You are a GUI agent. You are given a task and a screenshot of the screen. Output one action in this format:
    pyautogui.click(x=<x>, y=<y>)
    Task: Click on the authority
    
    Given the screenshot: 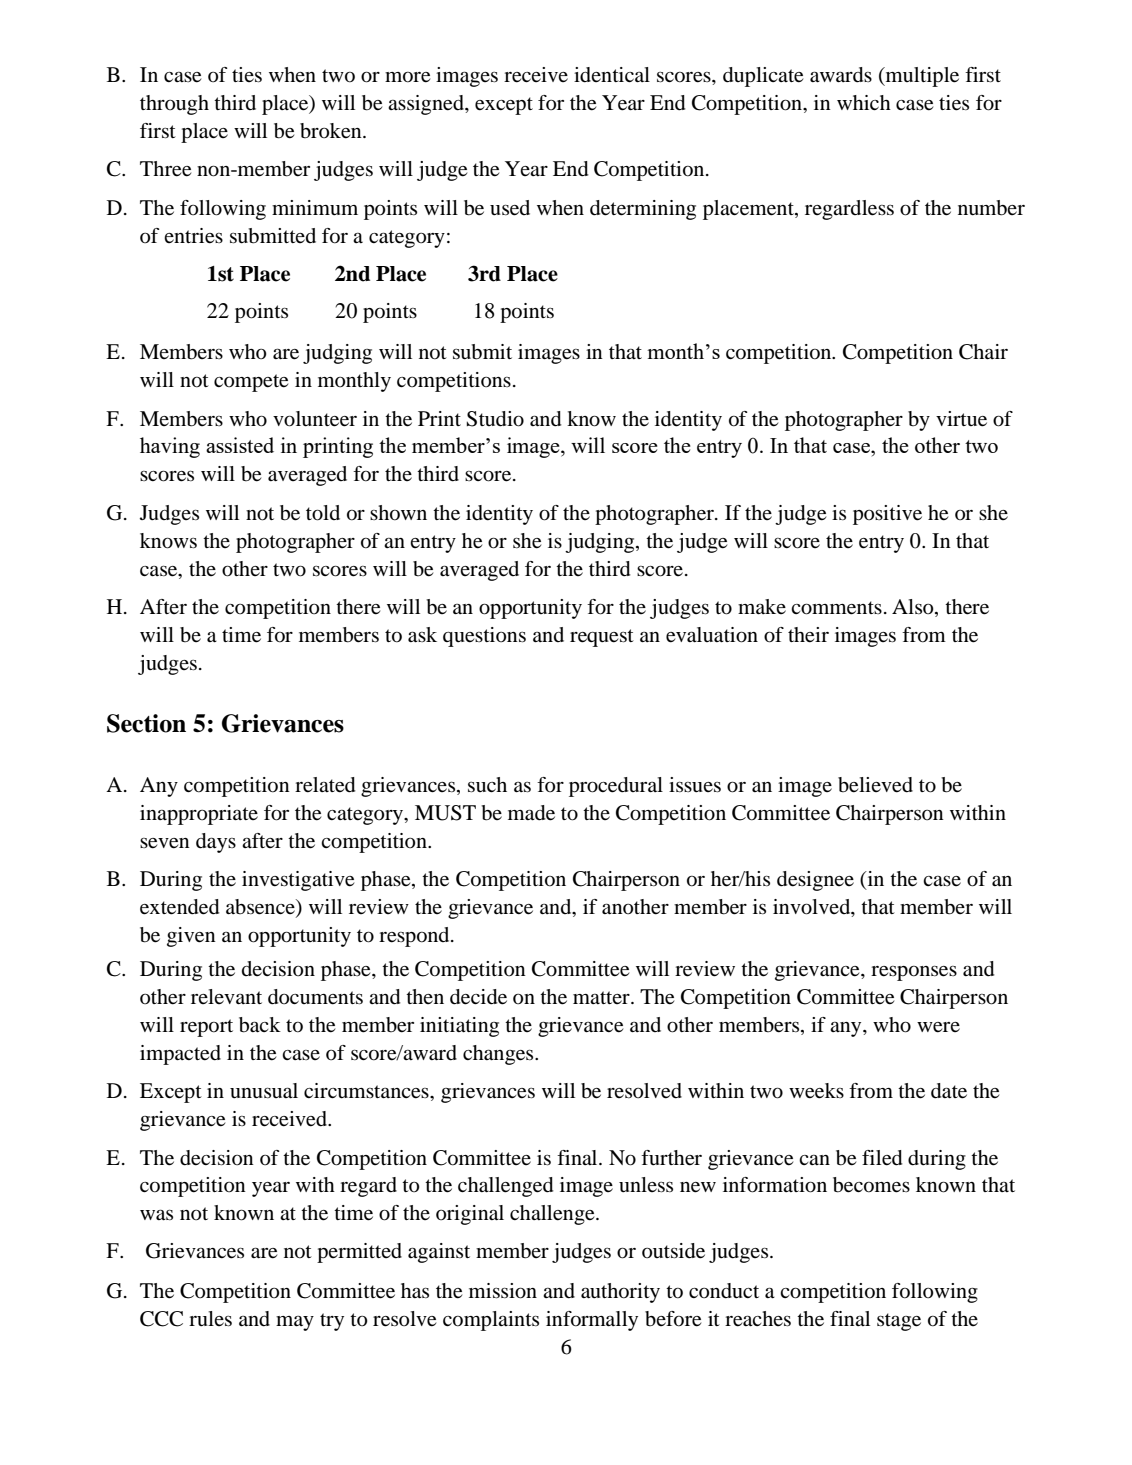 What is the action you would take?
    pyautogui.click(x=620, y=1293)
